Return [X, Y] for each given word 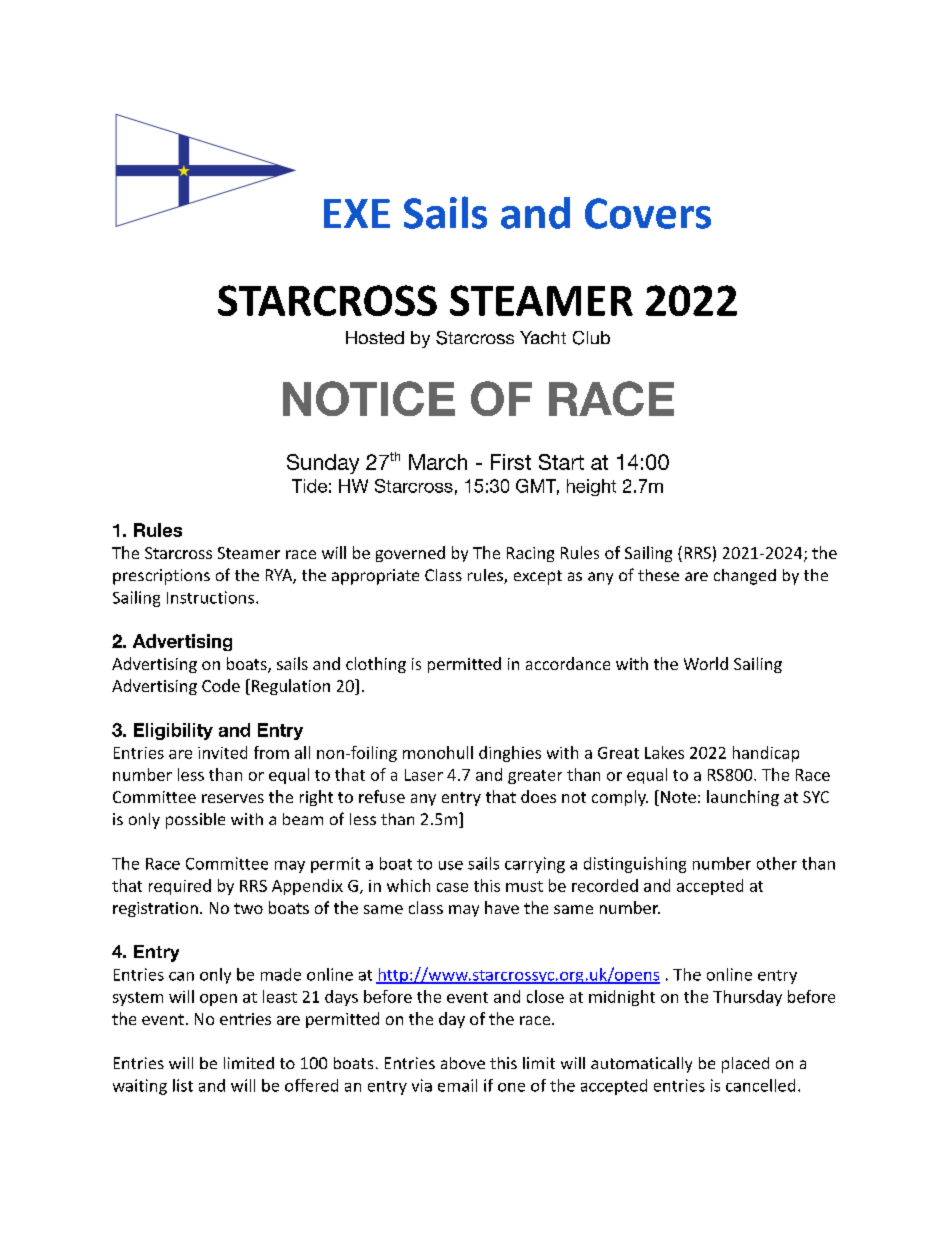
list [183, 1085]
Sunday [323, 464]
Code [221, 685]
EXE [357, 213]
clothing [376, 665]
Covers [648, 213]
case [452, 887]
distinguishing [635, 865]
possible [195, 821]
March [438, 462]
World [706, 663]
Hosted [375, 337]
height [591, 487]
